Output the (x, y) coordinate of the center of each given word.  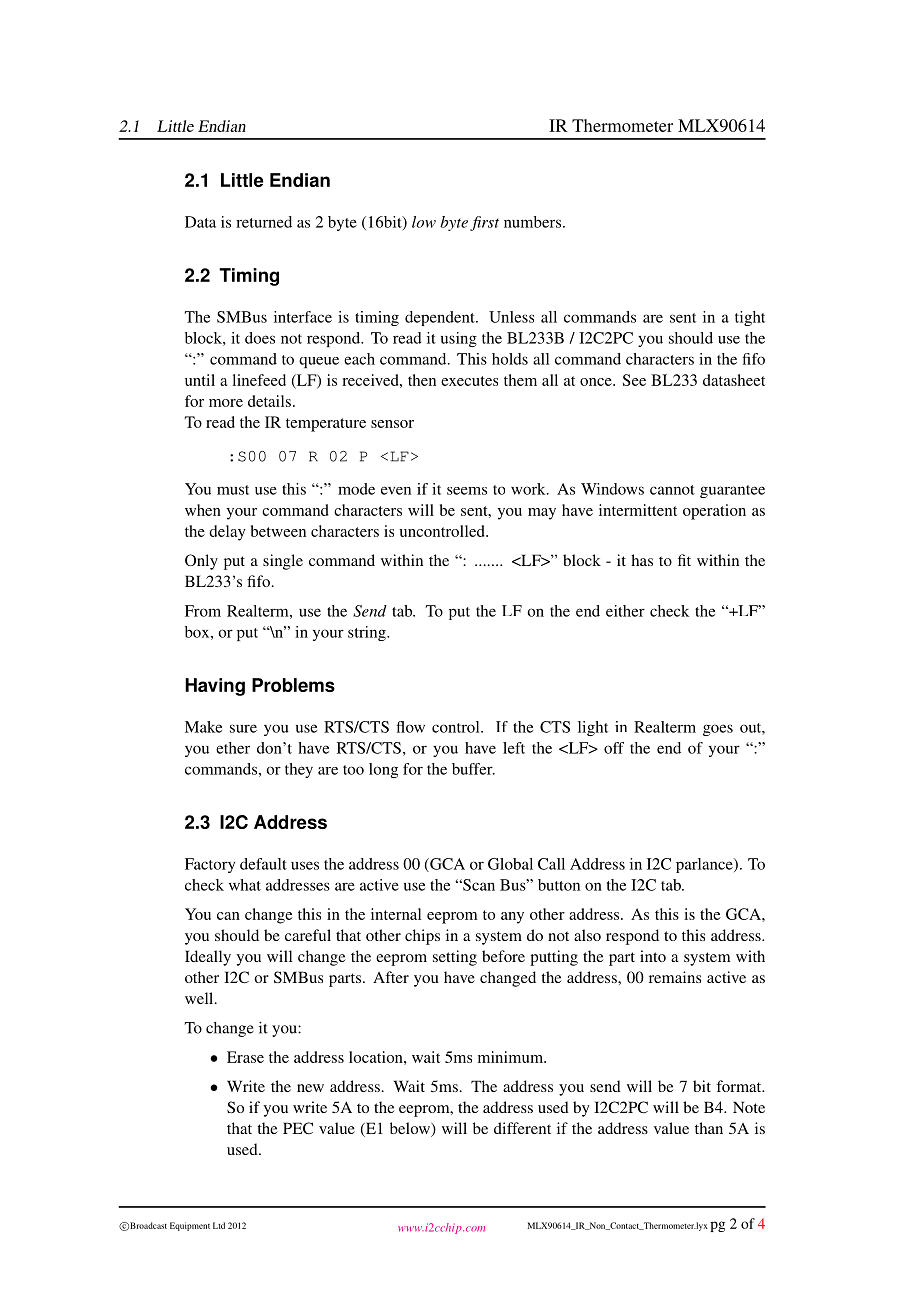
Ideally (208, 958)
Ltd (219, 1225)
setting (455, 958)
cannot (672, 490)
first (484, 223)
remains (675, 977)
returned (264, 222)
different (522, 1128)
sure (243, 728)
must (233, 490)
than (709, 1128)
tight (750, 318)
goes (718, 730)
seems (467, 491)
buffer (473, 769)
